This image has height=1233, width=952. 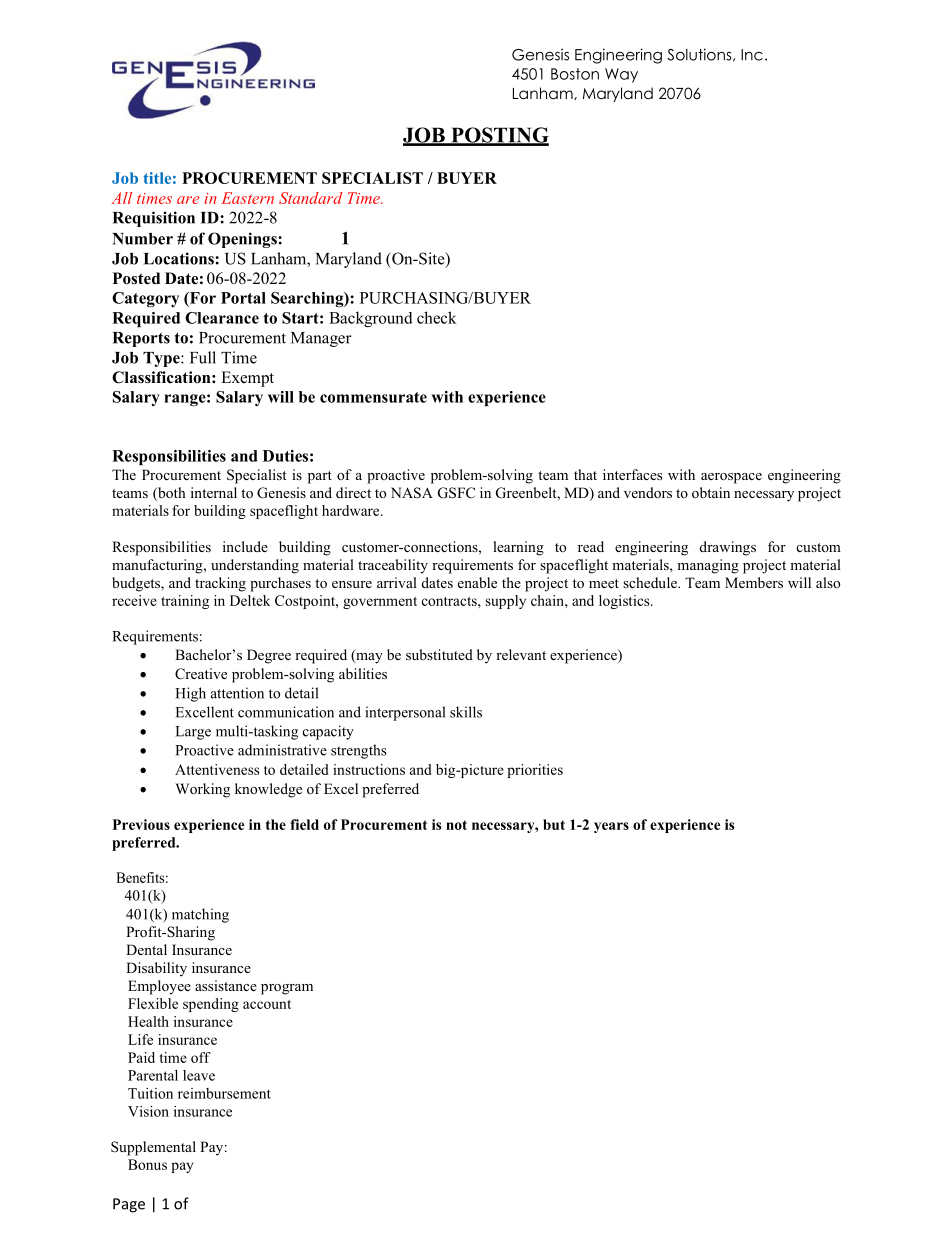 I want to click on aerospace, so click(x=731, y=478).
